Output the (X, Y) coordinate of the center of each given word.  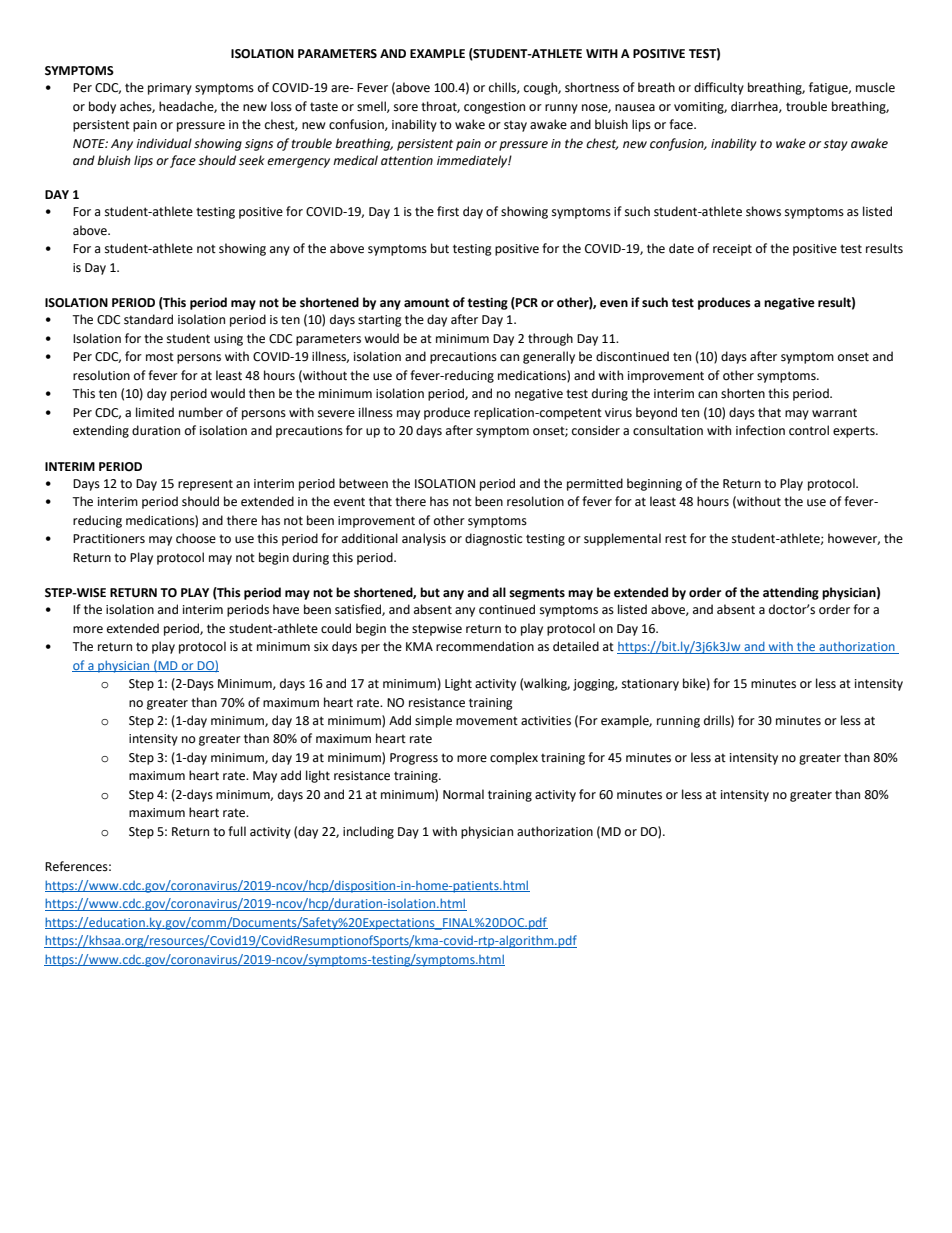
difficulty (719, 88)
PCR (526, 303)
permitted (595, 484)
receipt (732, 250)
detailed (576, 646)
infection (760, 430)
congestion (494, 108)
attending (791, 593)
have (286, 609)
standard (148, 319)
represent (205, 485)
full (237, 831)
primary (170, 89)
